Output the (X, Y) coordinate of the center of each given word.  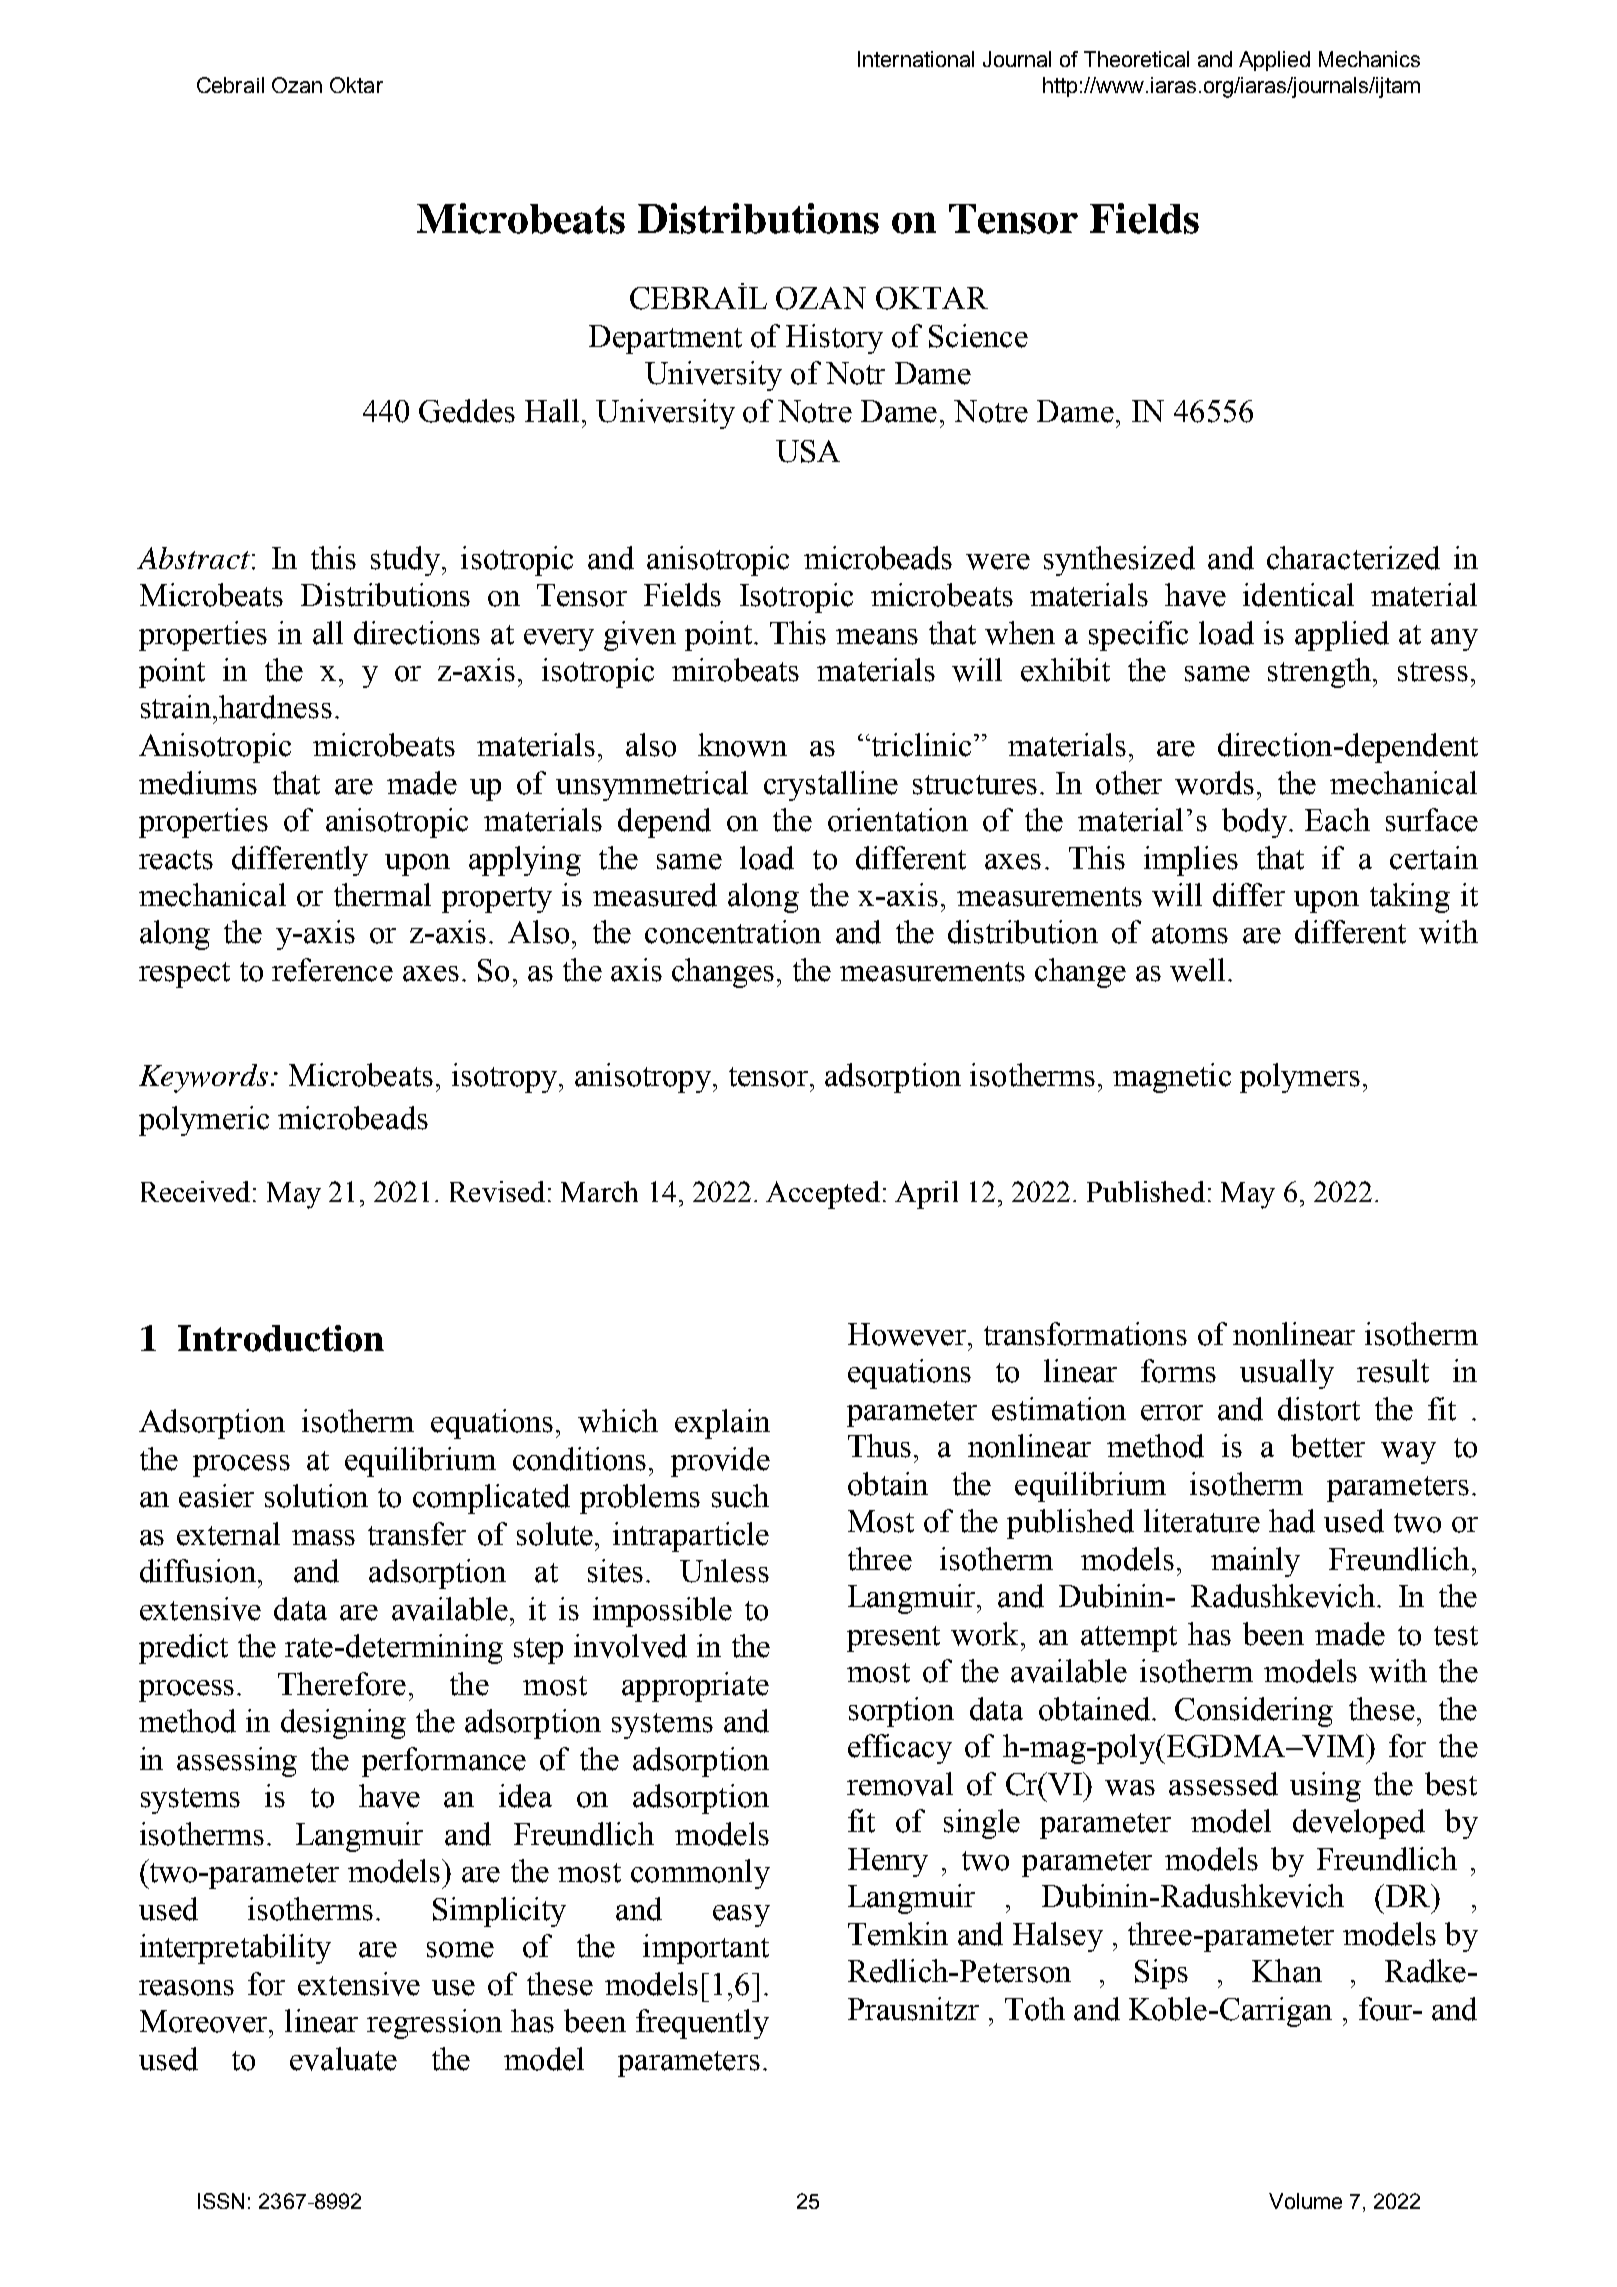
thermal (382, 895)
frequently (702, 2024)
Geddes (467, 411)
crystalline (831, 786)
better (1328, 1446)
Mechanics (1369, 59)
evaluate (343, 2059)
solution (316, 1496)
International (916, 59)
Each (1337, 820)
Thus (879, 1446)
